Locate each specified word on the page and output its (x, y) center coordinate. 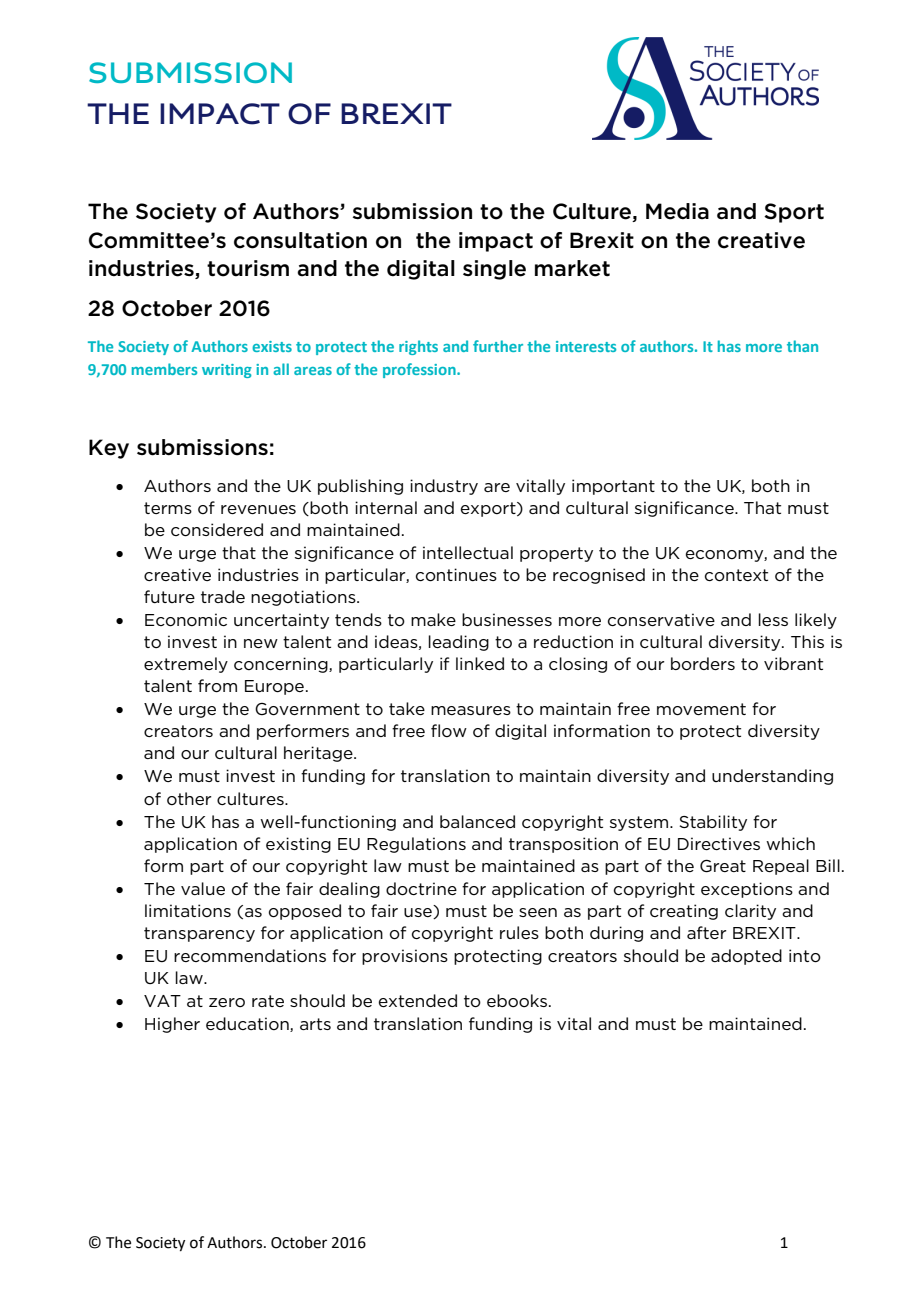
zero (227, 1002)
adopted (746, 957)
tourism (248, 268)
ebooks (517, 1000)
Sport (794, 213)
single (494, 270)
